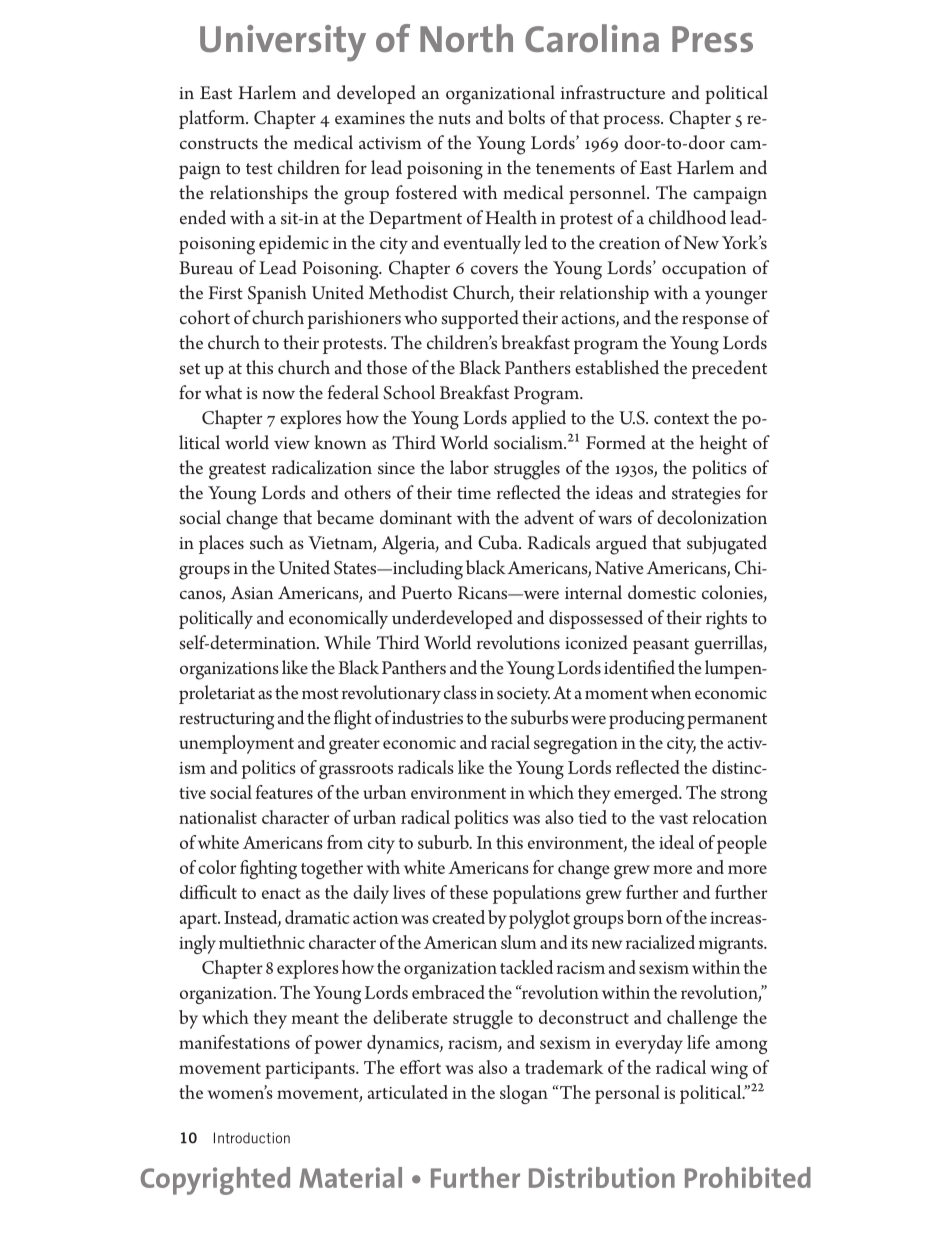 Image resolution: width=952 pixels, height=1233 pixels. What do you see at coordinates (712, 39) in the document?
I see `Press` at bounding box center [712, 39].
